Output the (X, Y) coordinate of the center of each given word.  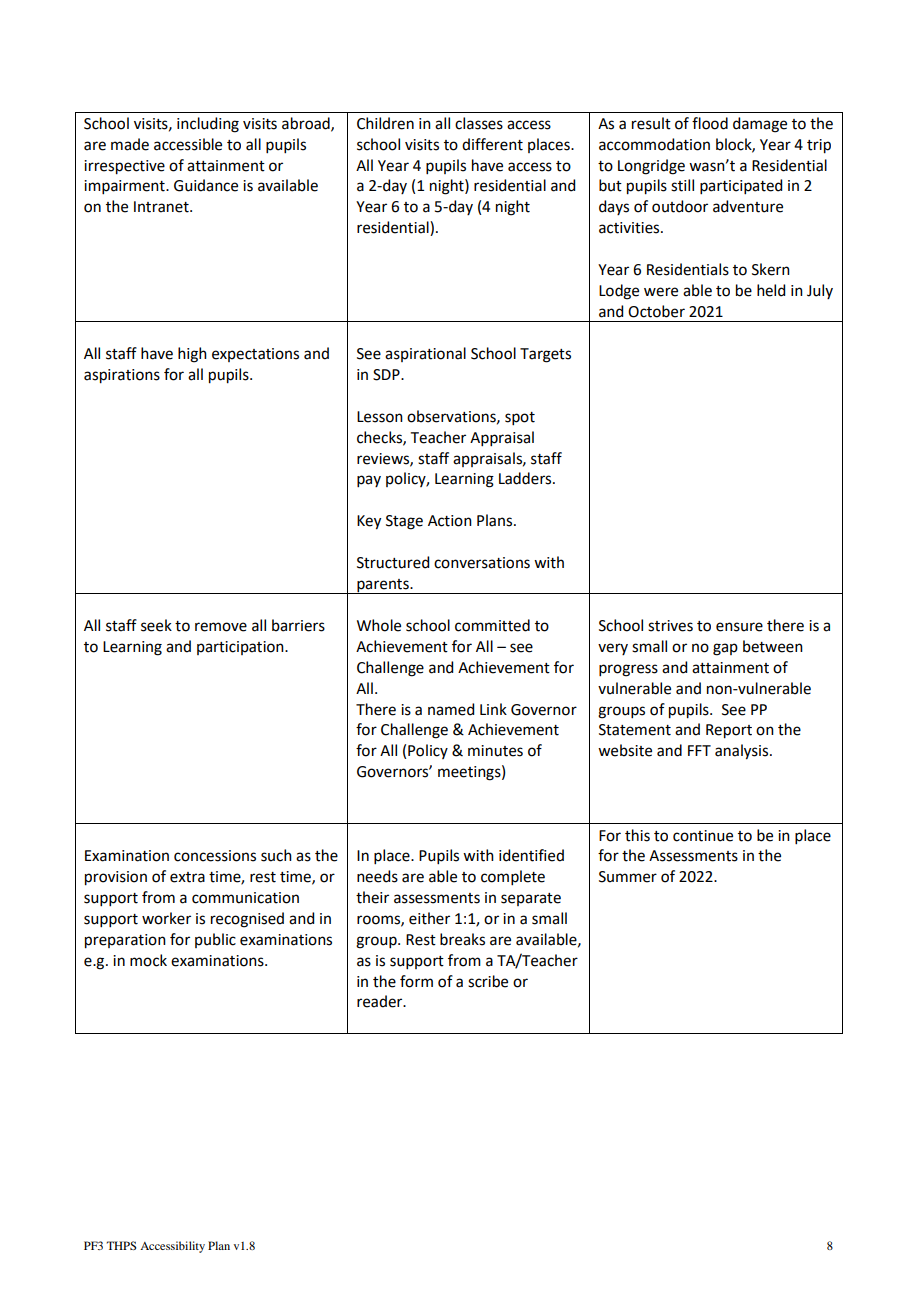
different (492, 144)
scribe (488, 981)
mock (148, 960)
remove (221, 627)
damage (760, 125)
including (208, 125)
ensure (739, 627)
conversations (482, 563)
